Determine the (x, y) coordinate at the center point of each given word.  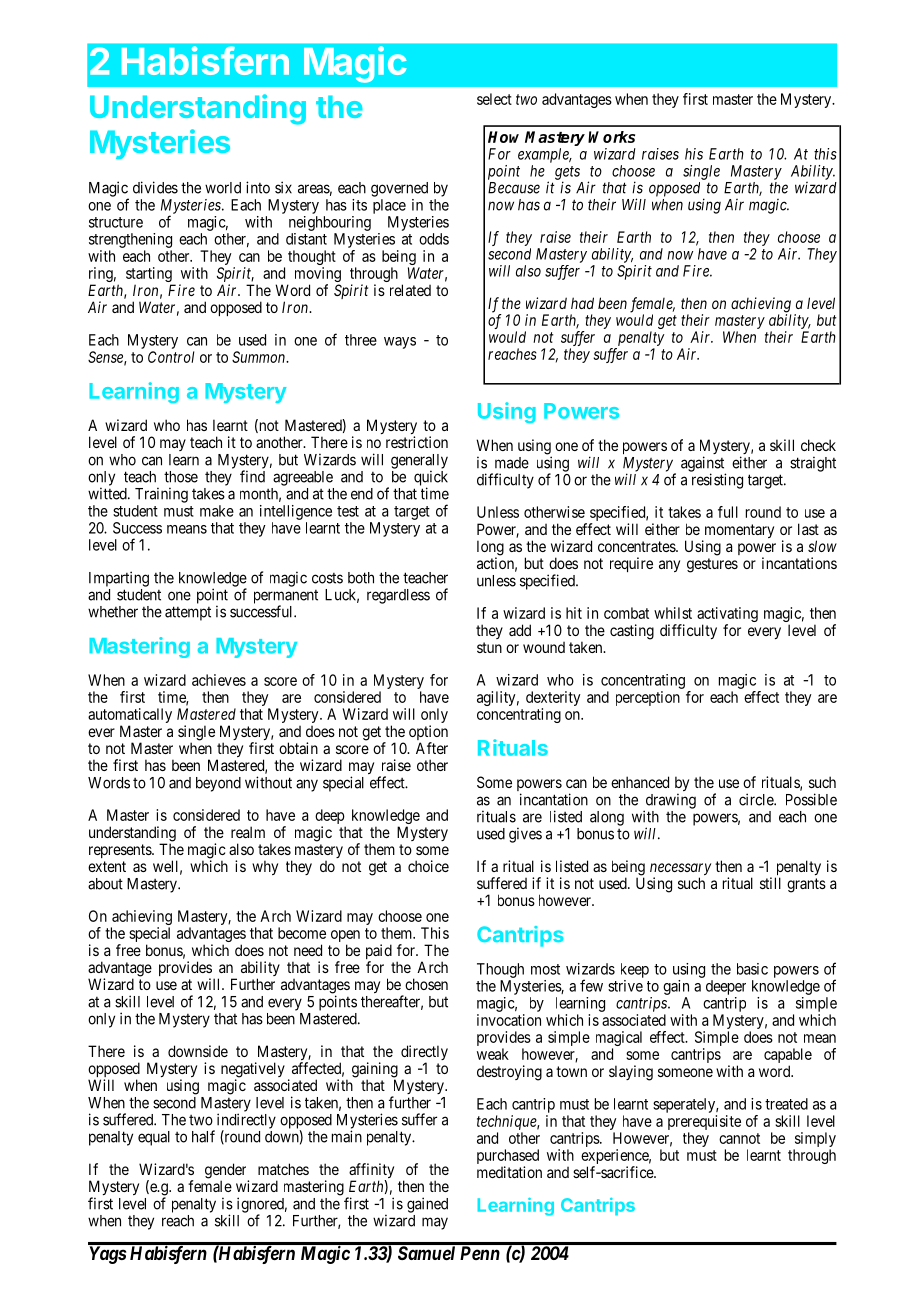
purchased (508, 1158)
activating (727, 616)
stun (489, 647)
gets (567, 174)
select (494, 99)
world (223, 188)
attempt (188, 613)
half (203, 1136)
